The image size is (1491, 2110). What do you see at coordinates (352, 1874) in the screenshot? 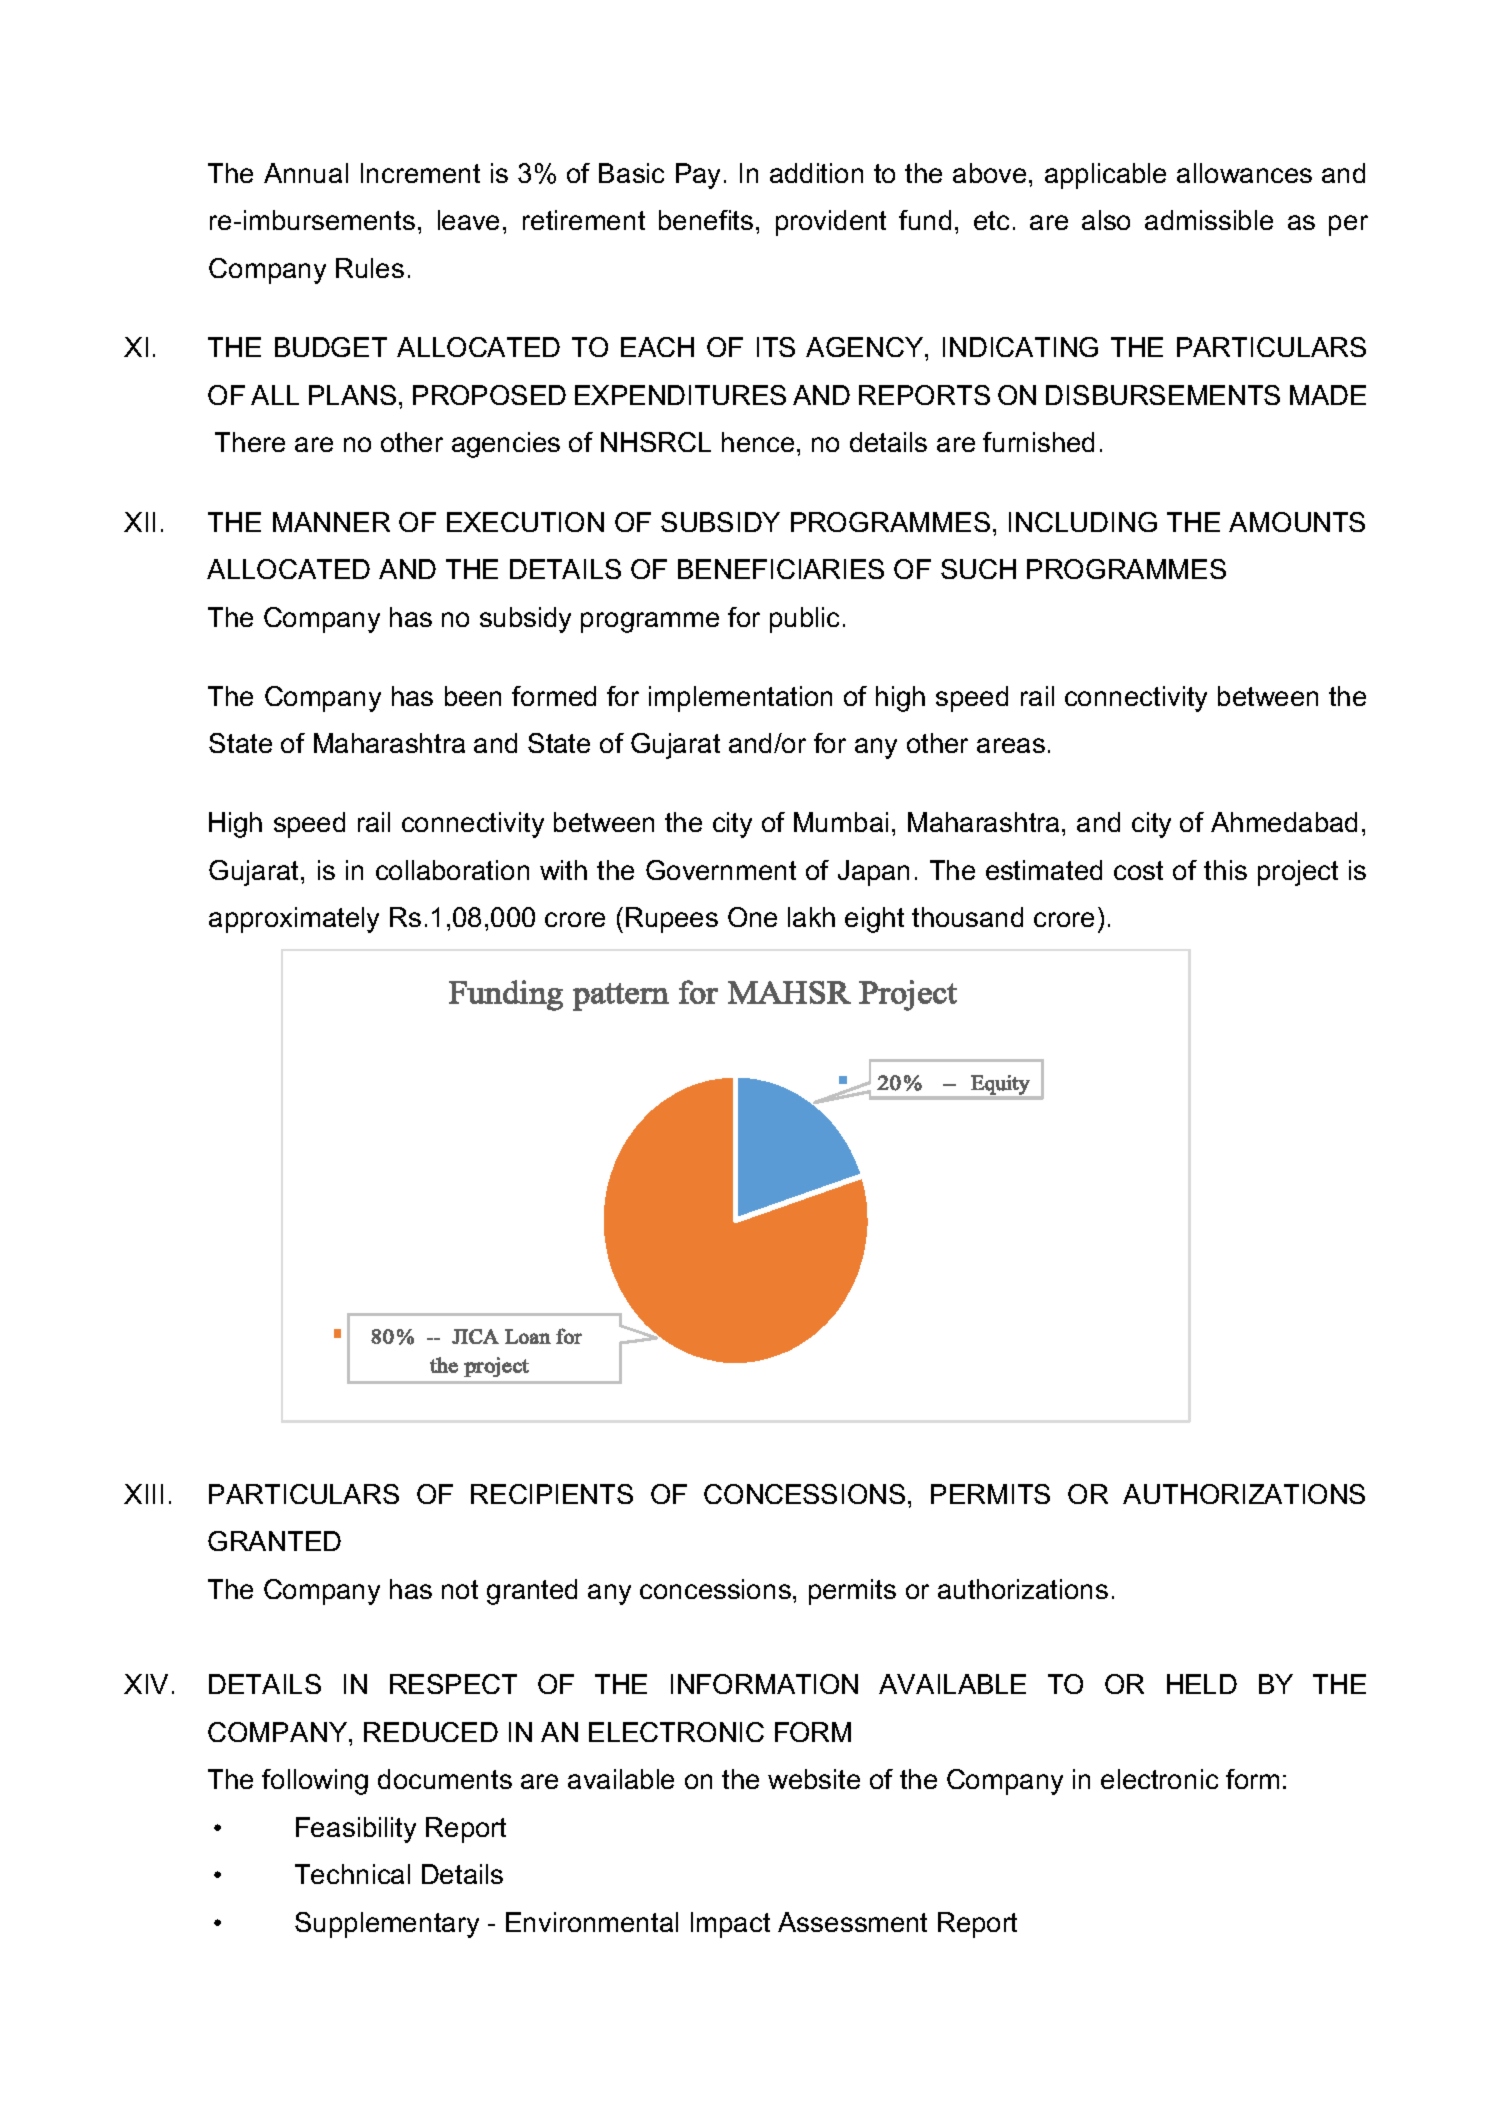
I see `Technical` at bounding box center [352, 1874].
